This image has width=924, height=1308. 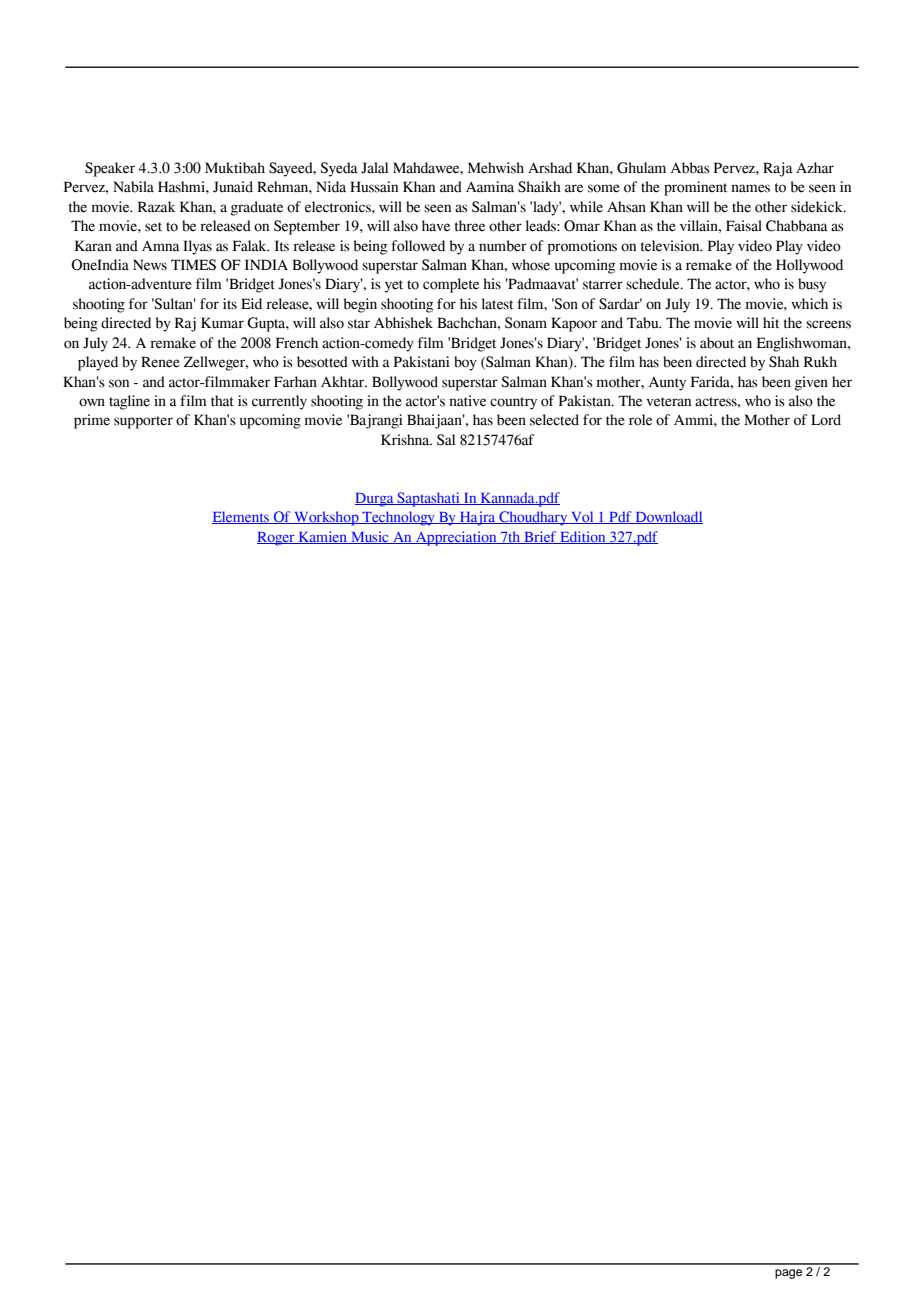 I want to click on Roger, so click(x=277, y=539).
